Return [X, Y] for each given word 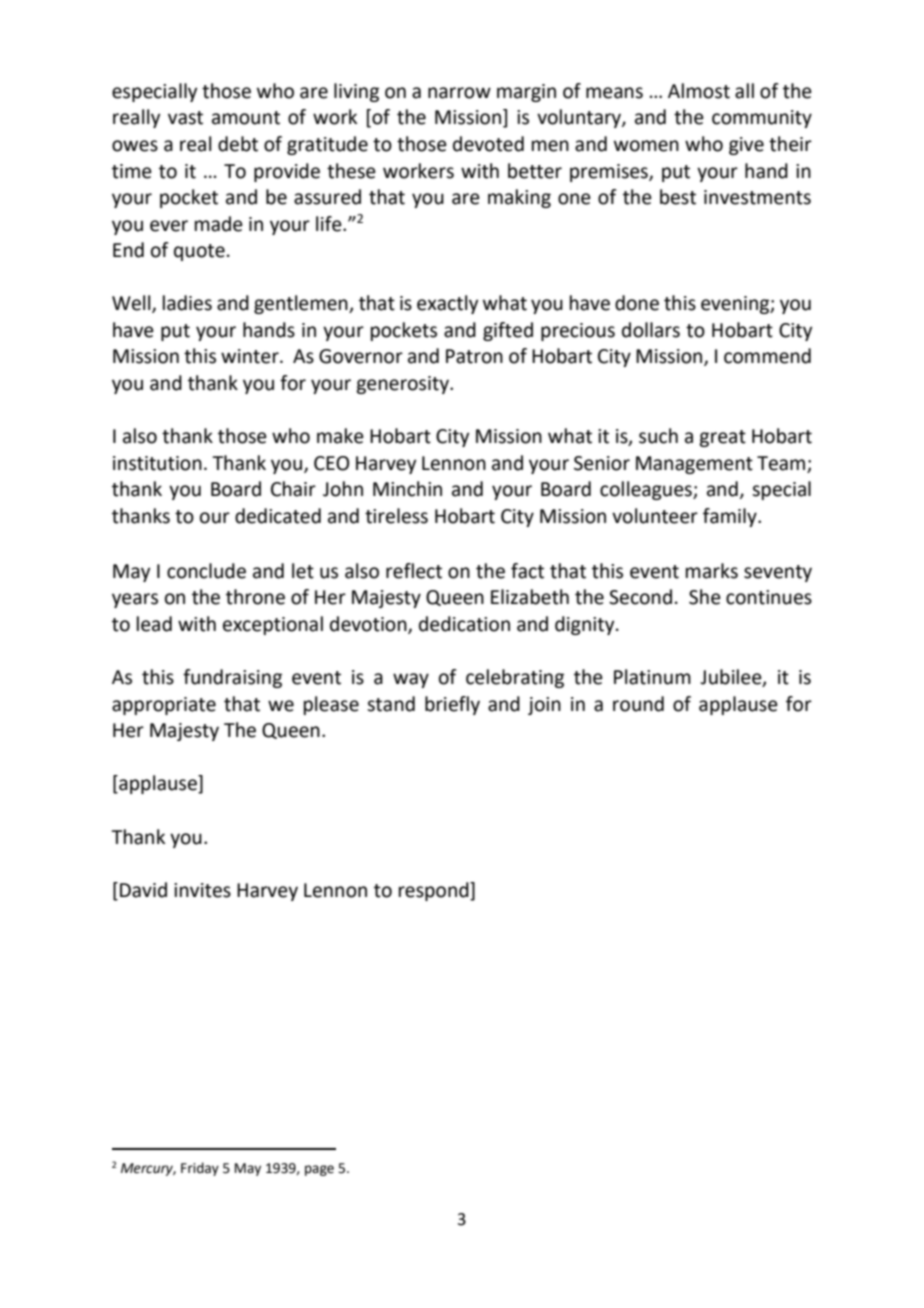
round [638, 704]
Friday [200, 1169]
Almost [699, 91]
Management [694, 465]
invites [202, 890]
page [319, 1170]
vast [185, 118]
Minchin [407, 489]
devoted [488, 144]
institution [157, 463]
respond [435, 891]
